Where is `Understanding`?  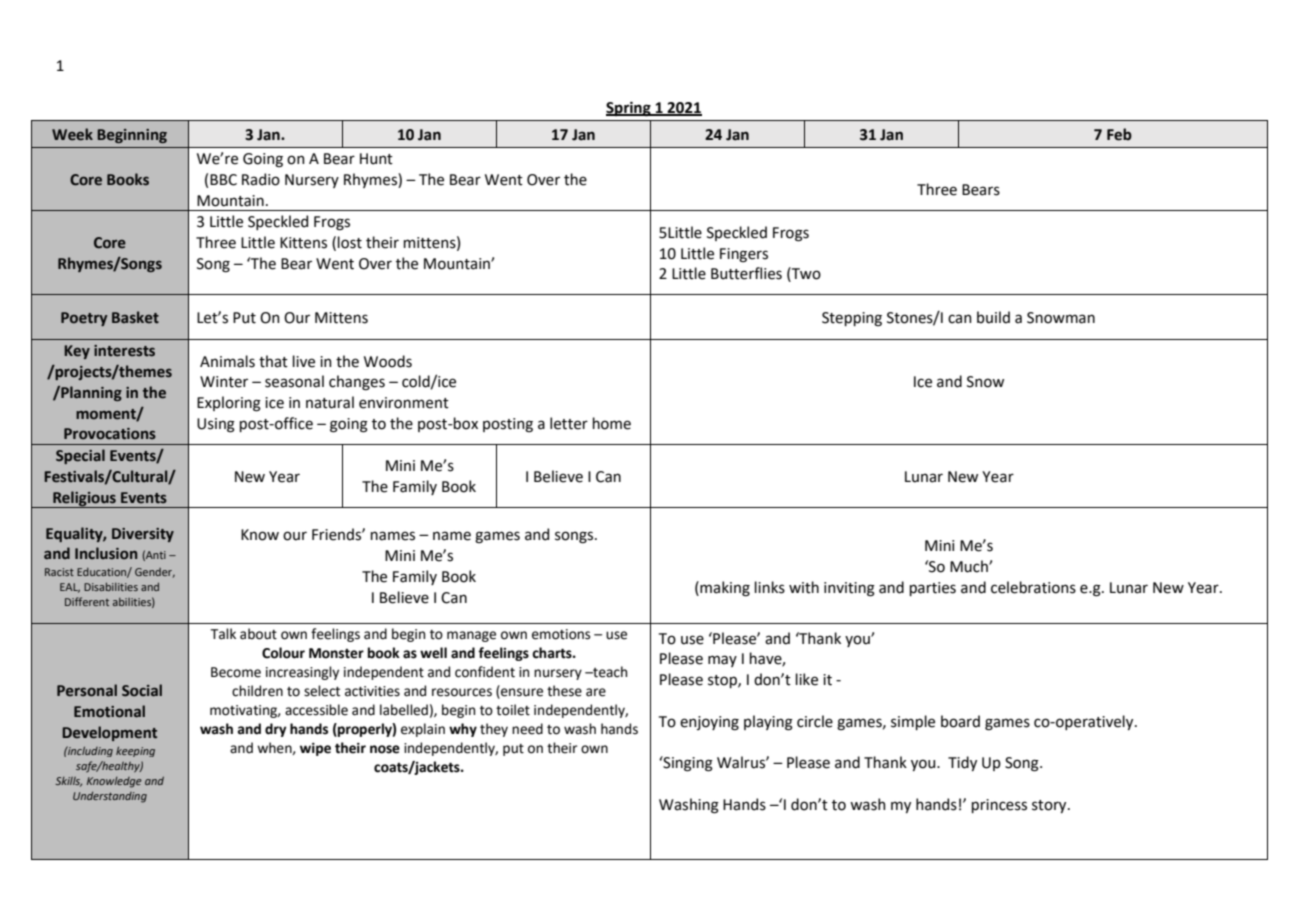 Understanding is located at coordinates (110, 797).
